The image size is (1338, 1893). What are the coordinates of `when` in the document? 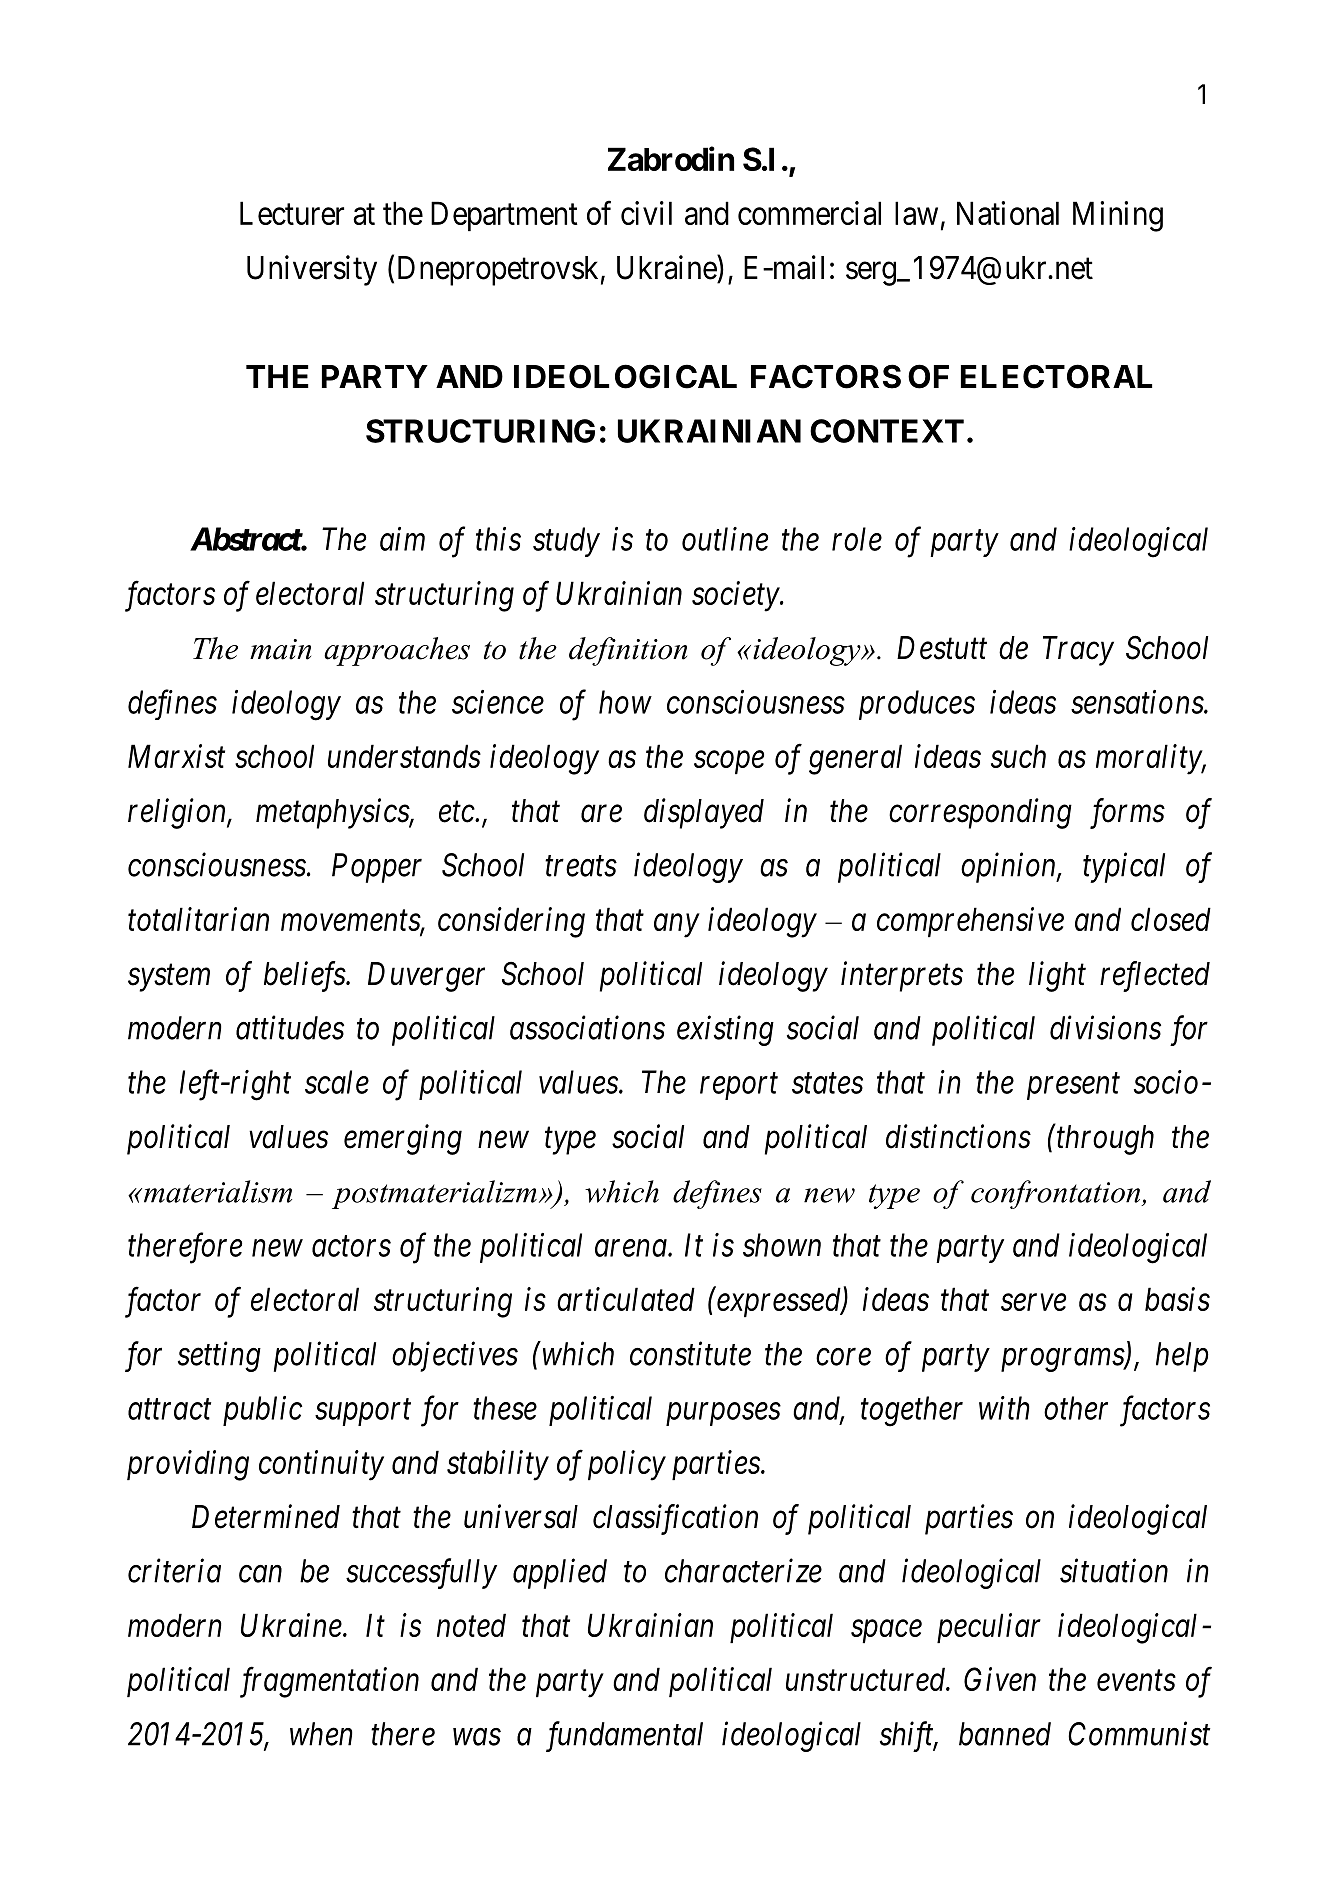 It's located at (321, 1734).
